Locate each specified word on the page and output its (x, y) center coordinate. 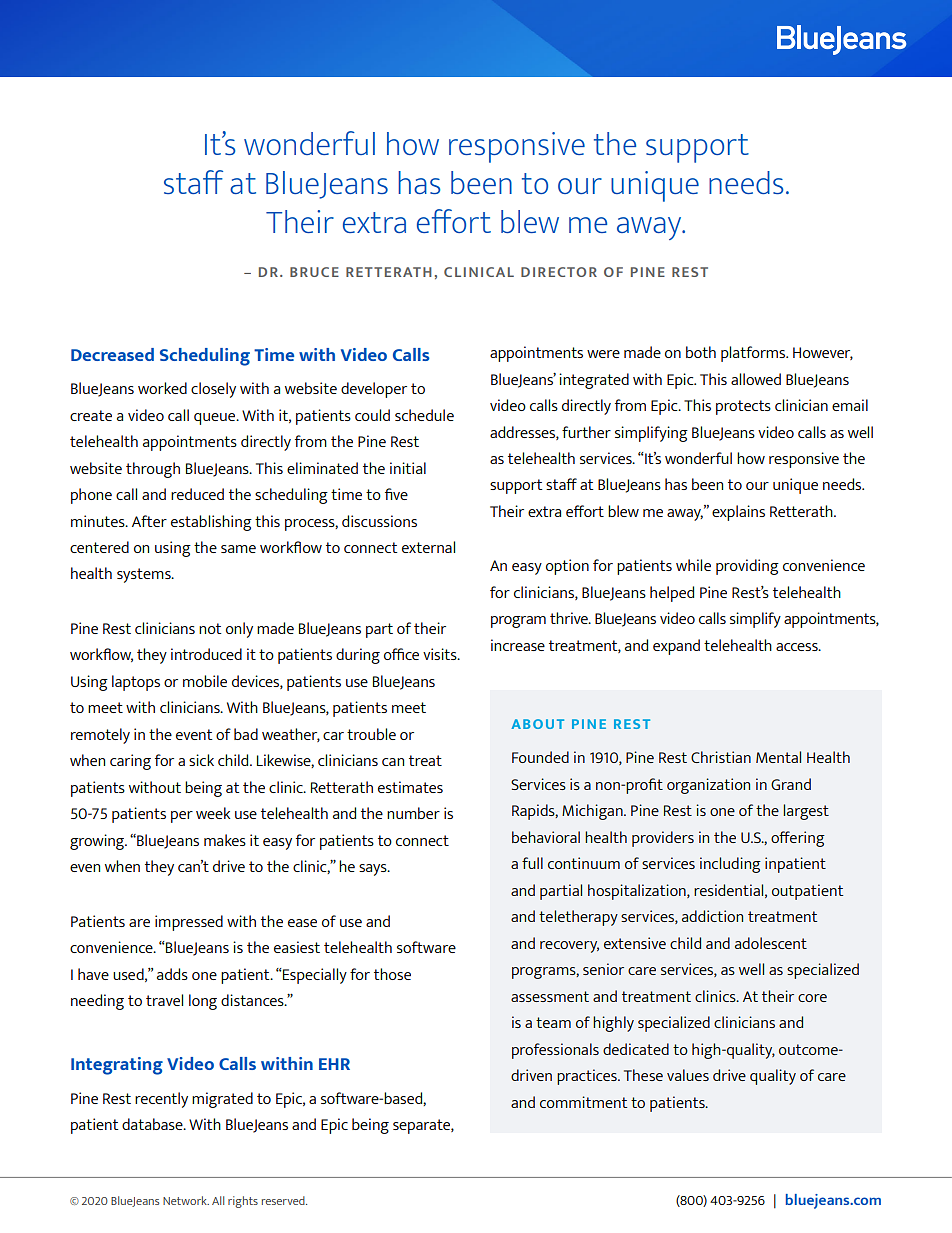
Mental (778, 757)
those (392, 974)
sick (201, 760)
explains (738, 513)
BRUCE (314, 272)
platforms (754, 354)
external (428, 547)
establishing (211, 523)
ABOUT (537, 724)
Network (186, 1200)
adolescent (771, 943)
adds (172, 974)
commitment (583, 1102)
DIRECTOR (559, 272)
